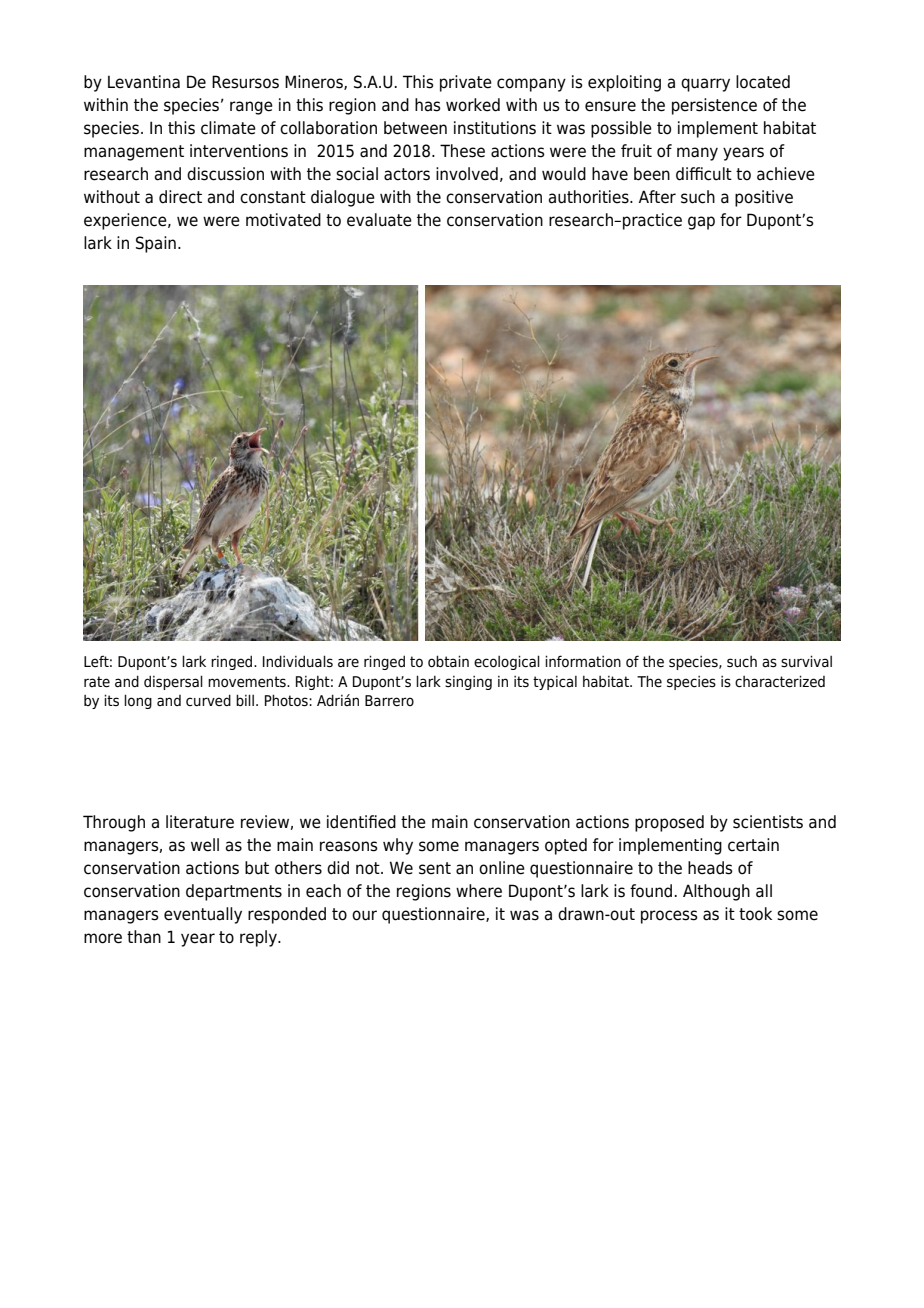 This image has width=924, height=1308. Describe the element at coordinates (479, 891) in the image. I see `where` at that location.
